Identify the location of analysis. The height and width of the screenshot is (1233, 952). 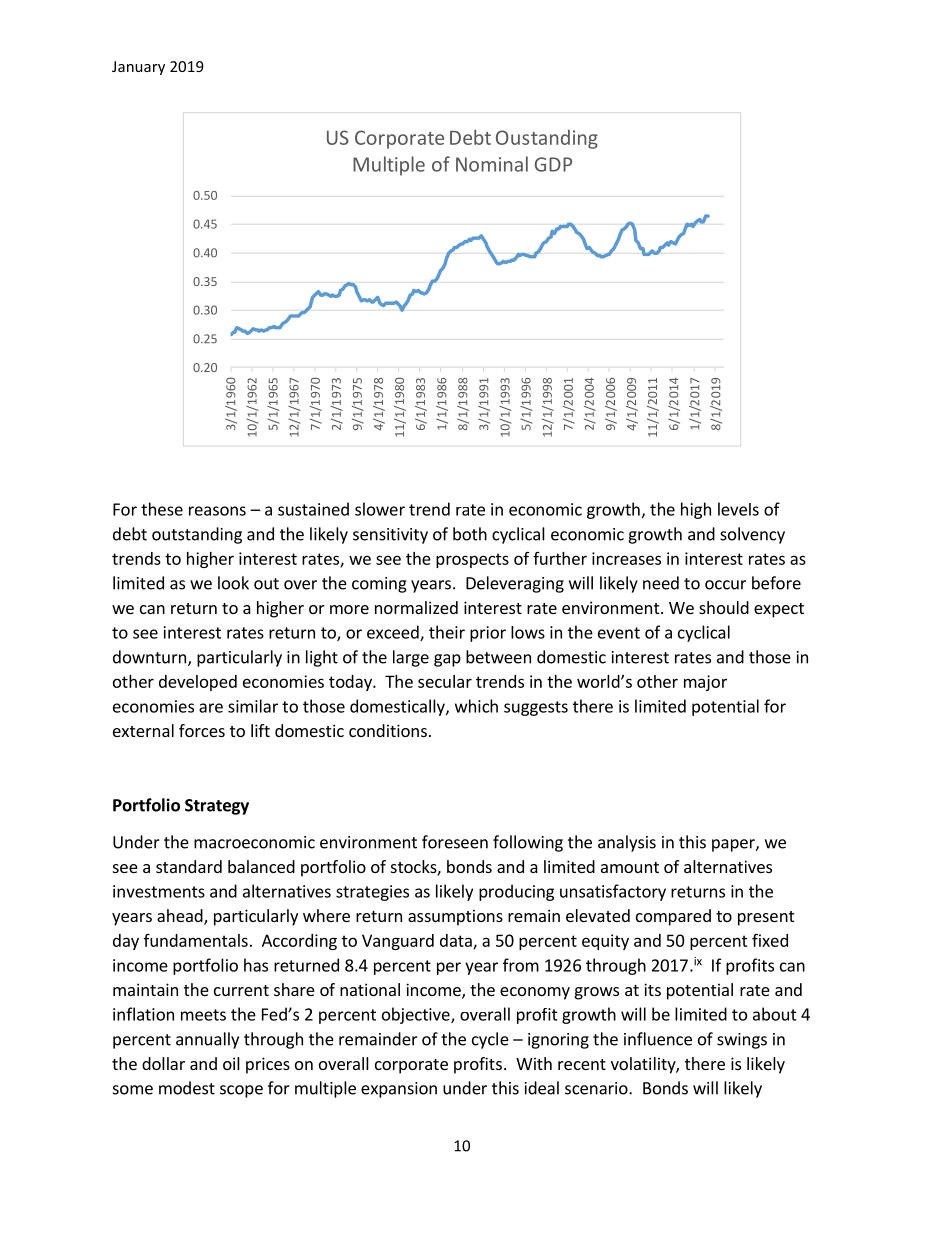
(627, 843).
